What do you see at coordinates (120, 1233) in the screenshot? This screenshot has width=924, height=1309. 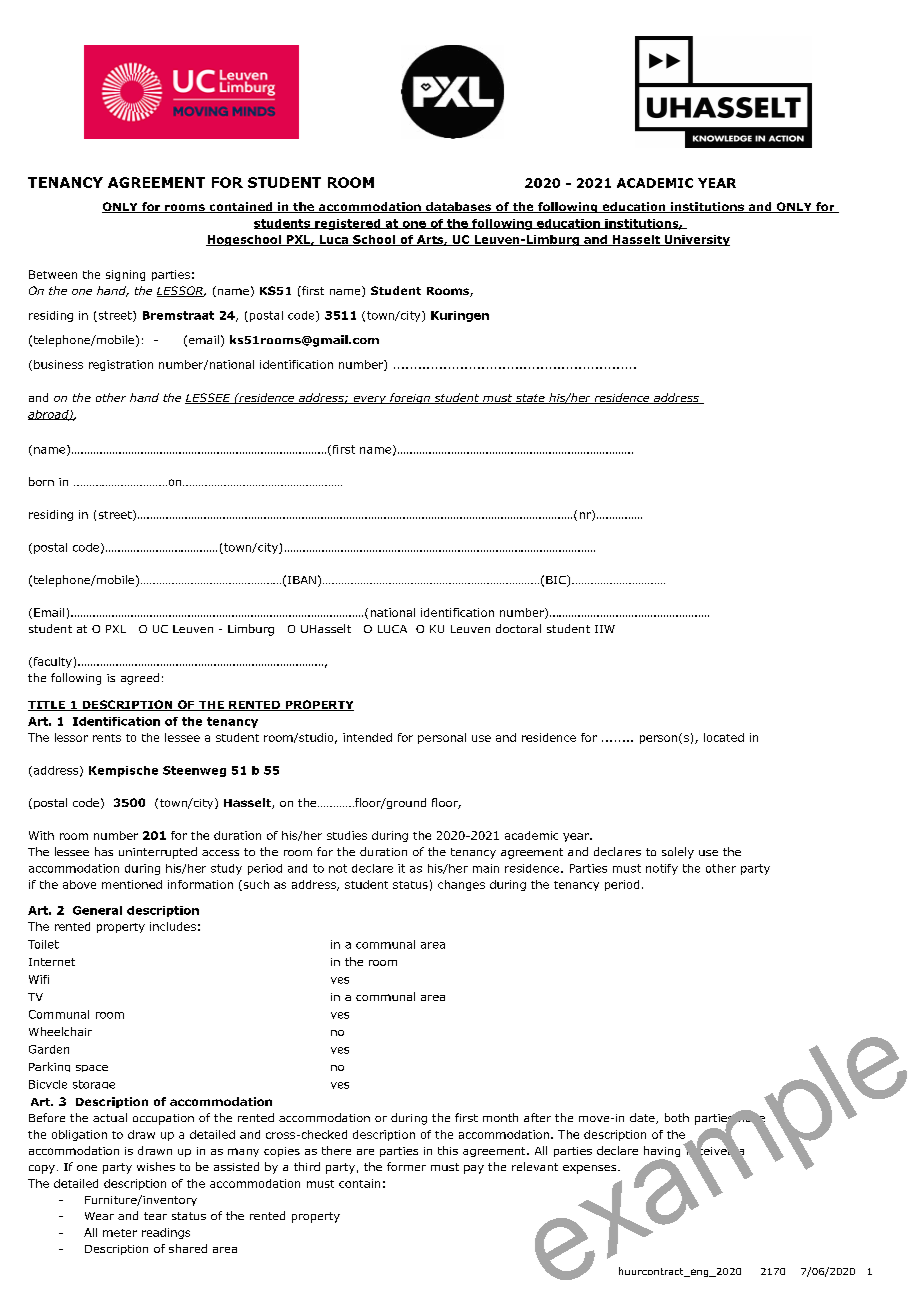 I see `meter` at bounding box center [120, 1233].
